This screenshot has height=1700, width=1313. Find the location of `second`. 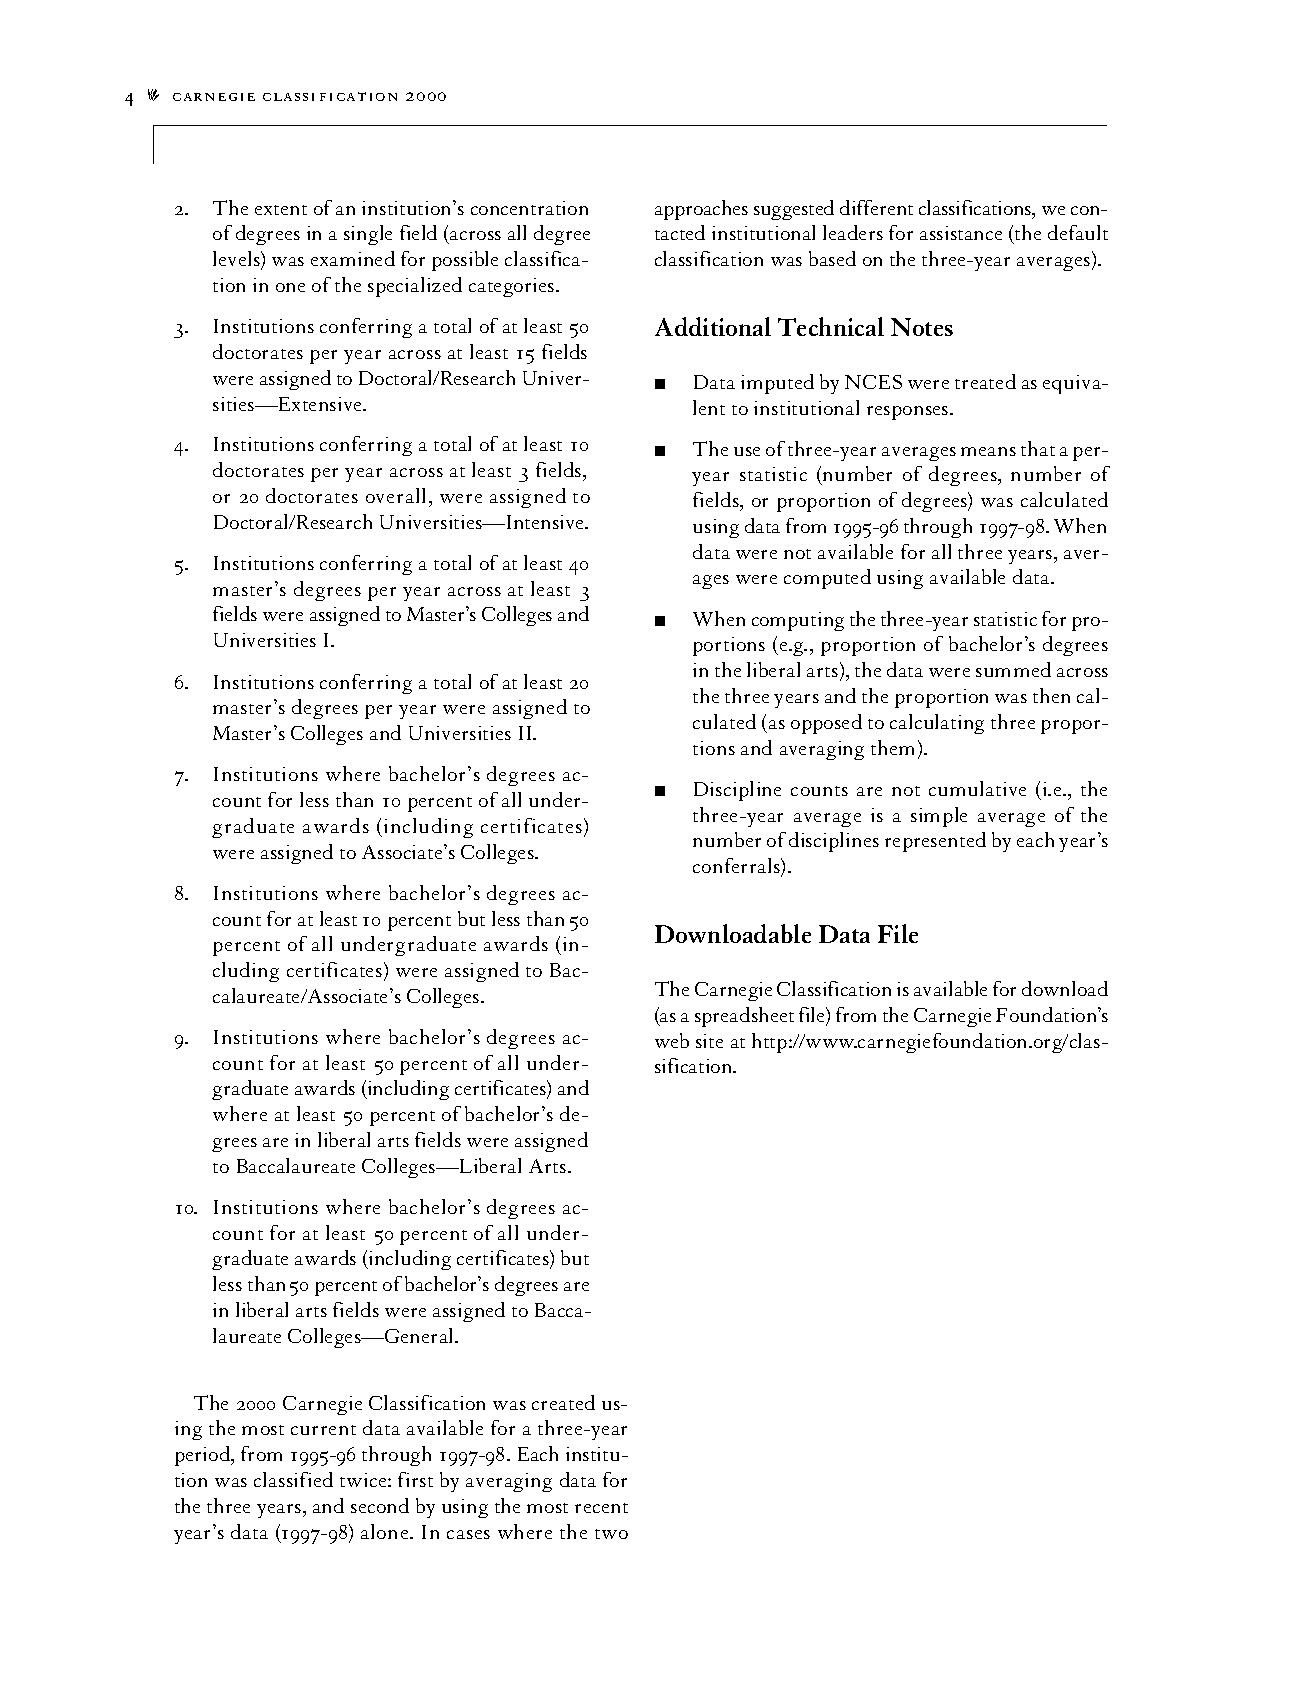

second is located at coordinates (380, 1505).
